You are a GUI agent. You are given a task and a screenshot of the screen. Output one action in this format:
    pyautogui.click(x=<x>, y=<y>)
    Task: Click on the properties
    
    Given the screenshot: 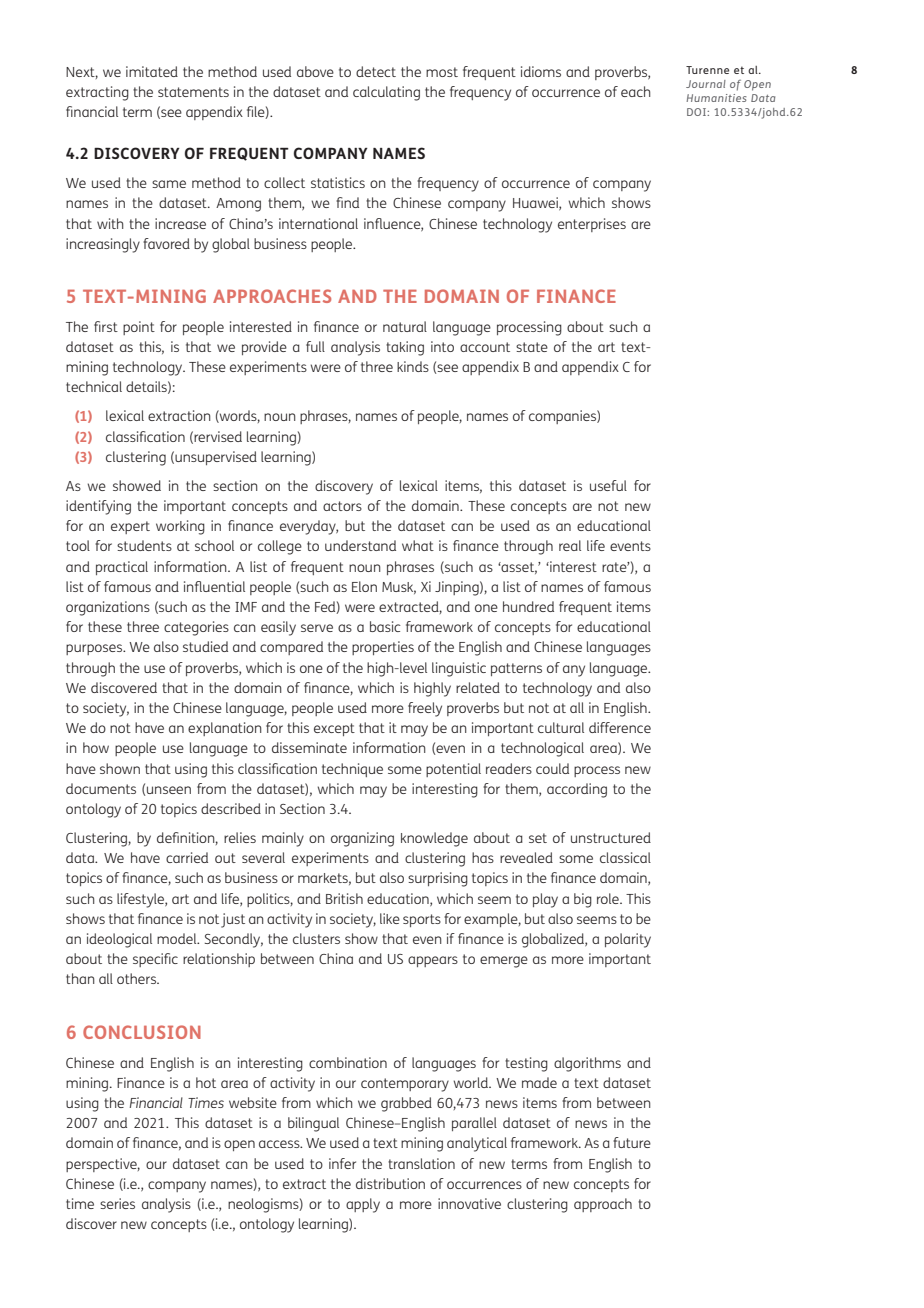 What is the action you would take?
    pyautogui.click(x=383, y=648)
